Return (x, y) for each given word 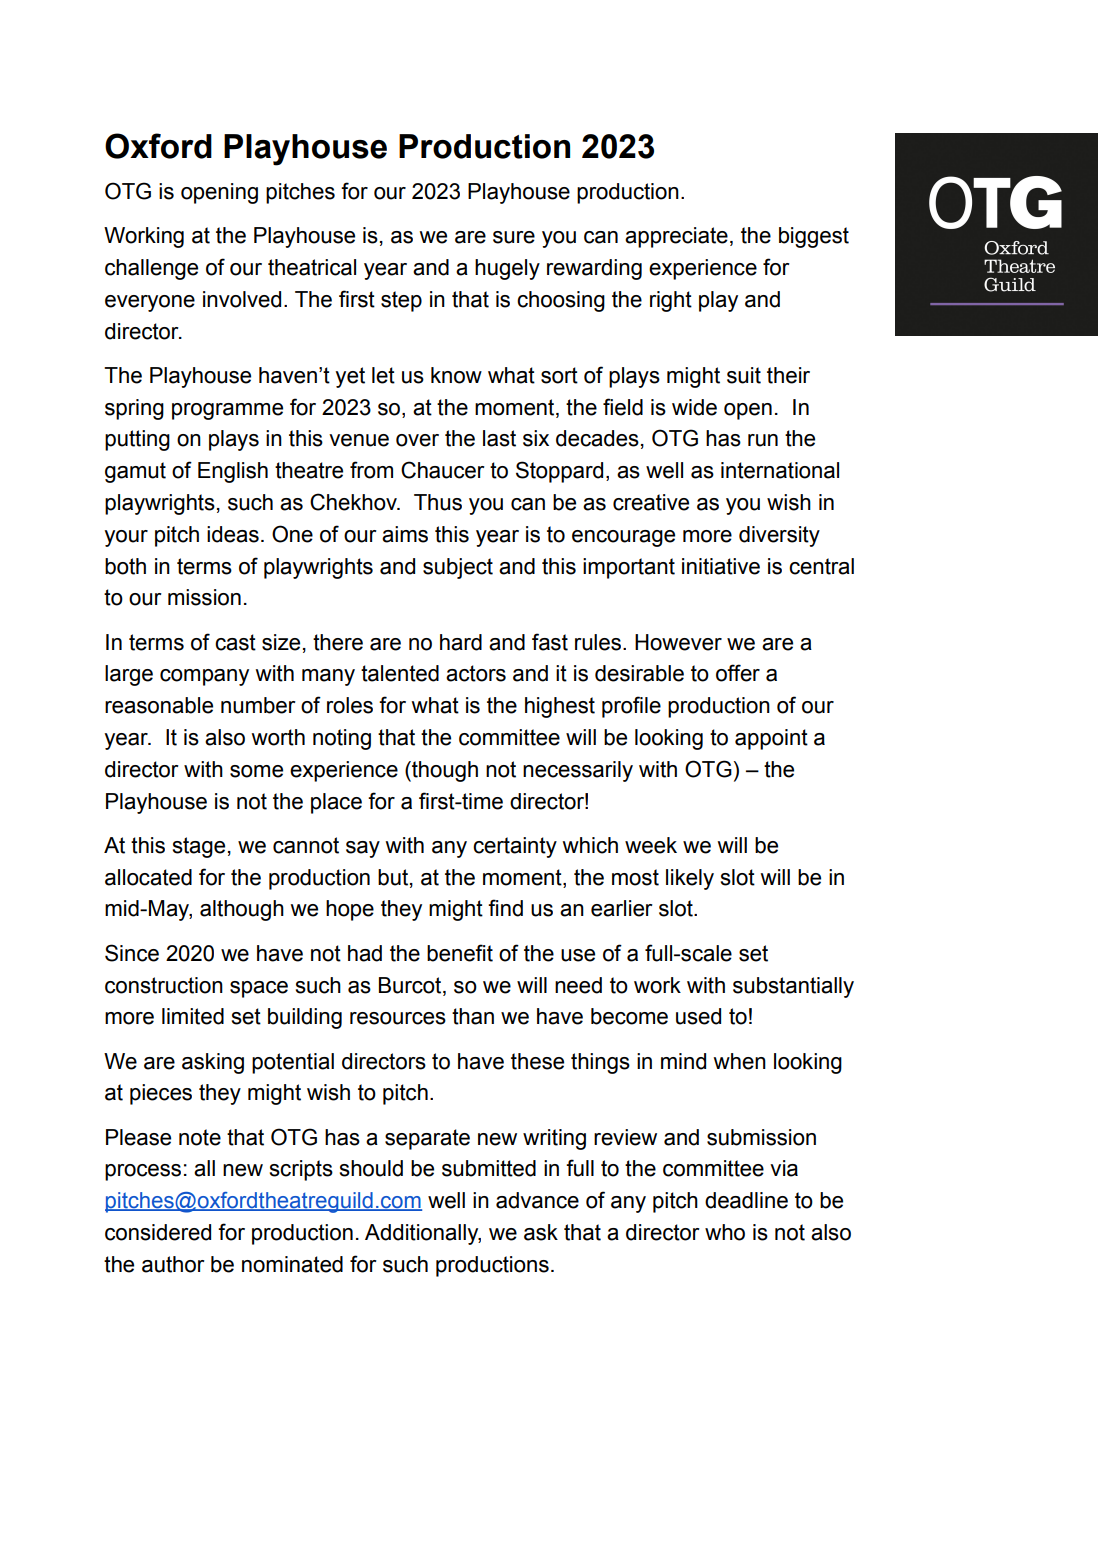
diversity (779, 536)
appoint (771, 739)
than (473, 1016)
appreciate (676, 237)
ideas (233, 534)
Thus (438, 502)
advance (537, 1200)
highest (560, 707)
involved (242, 299)
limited (193, 1016)
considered (158, 1232)
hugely (507, 269)
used (698, 1016)
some (256, 771)
